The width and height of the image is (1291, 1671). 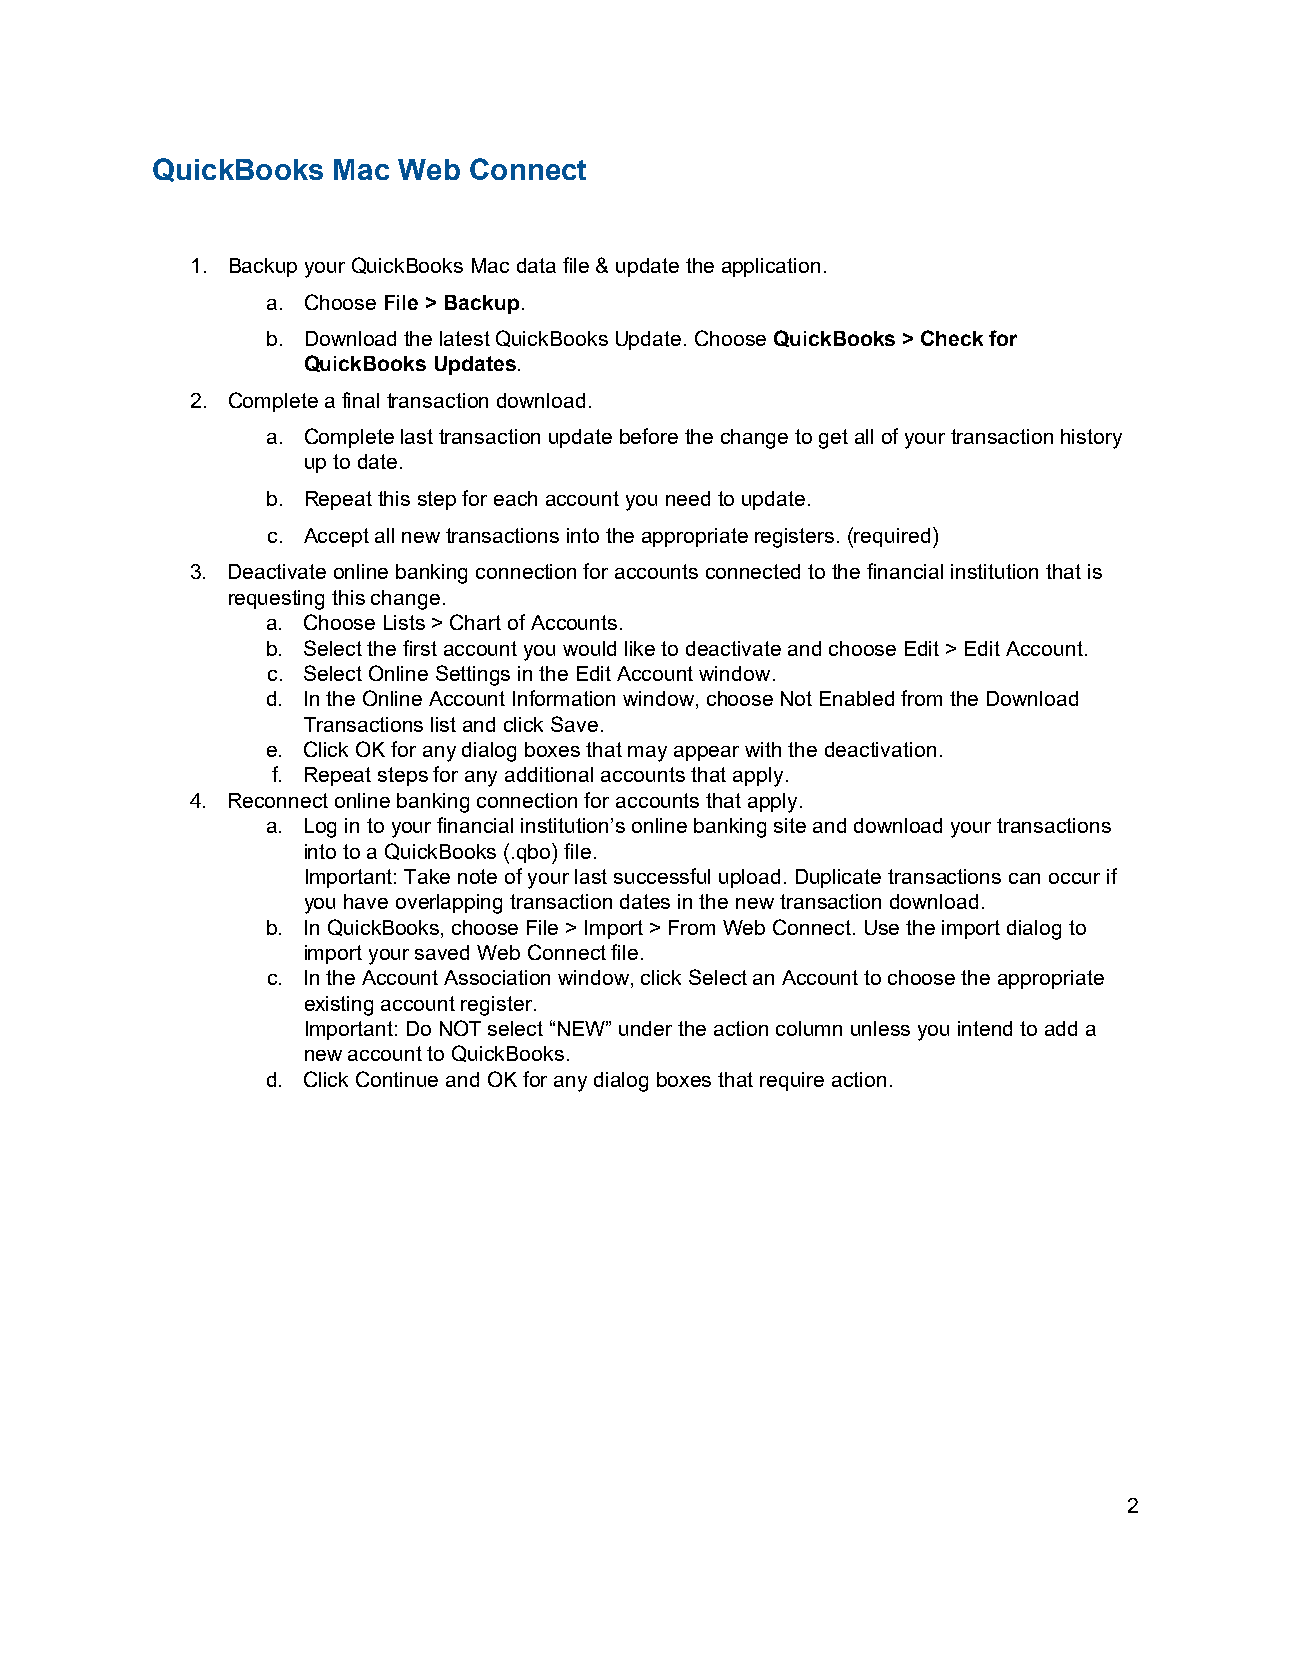 What do you see at coordinates (397, 1079) in the image?
I see `Continue` at bounding box center [397, 1079].
